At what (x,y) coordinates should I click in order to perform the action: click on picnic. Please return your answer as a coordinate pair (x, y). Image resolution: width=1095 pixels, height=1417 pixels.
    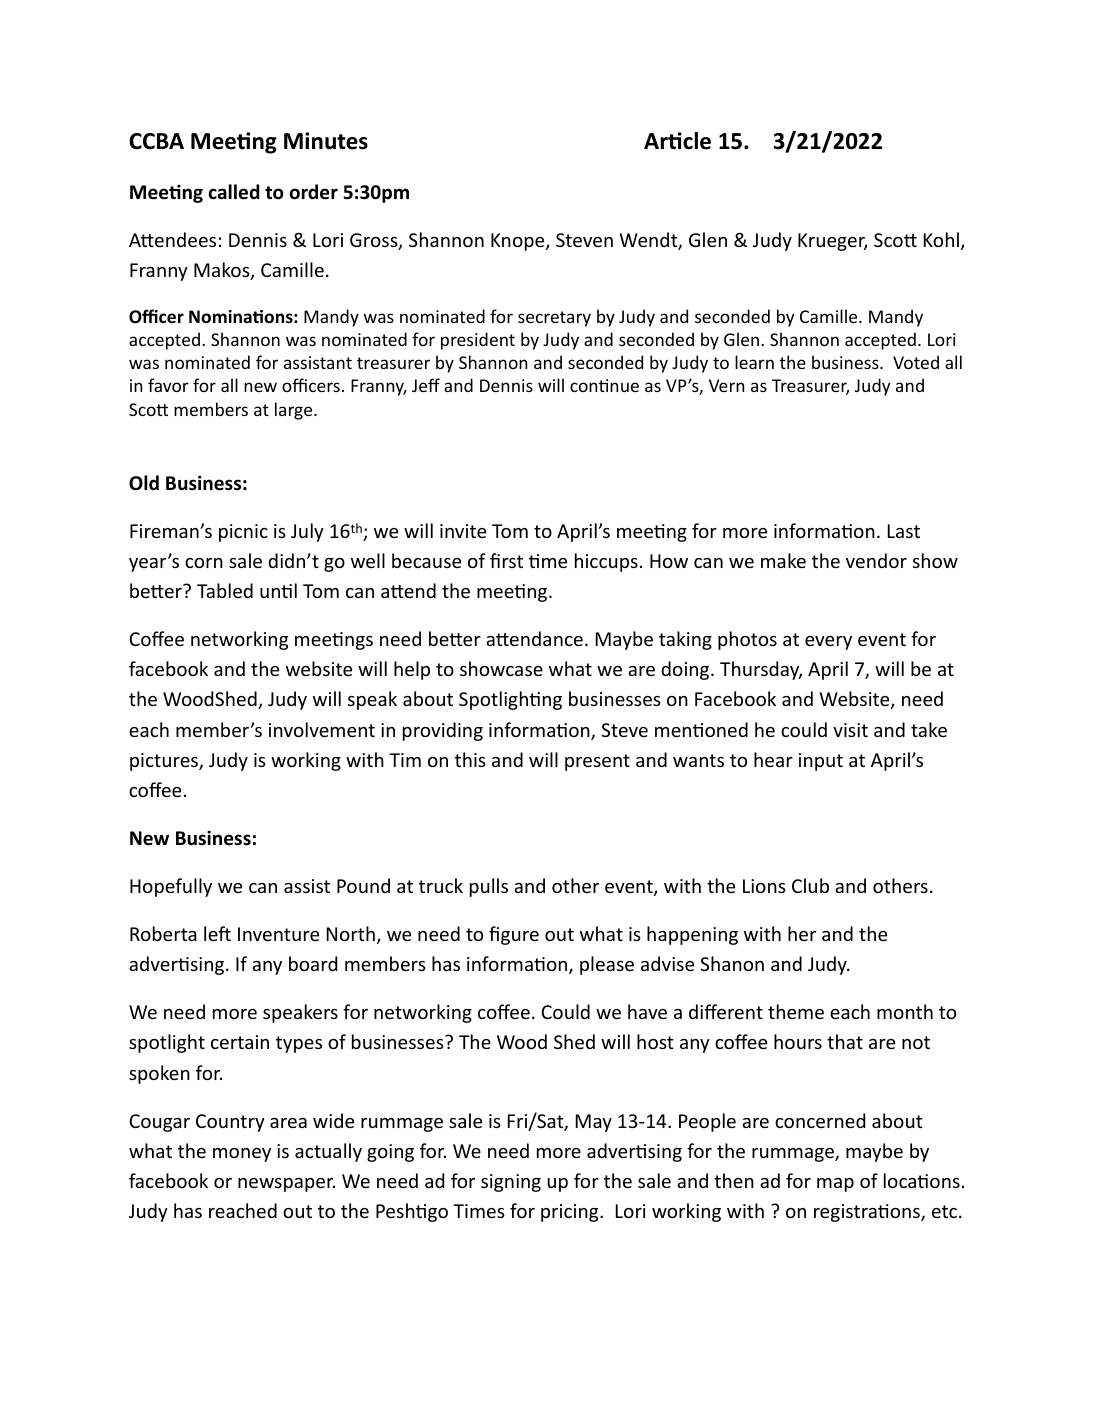
    Looking at the image, I should click on (243, 533).
